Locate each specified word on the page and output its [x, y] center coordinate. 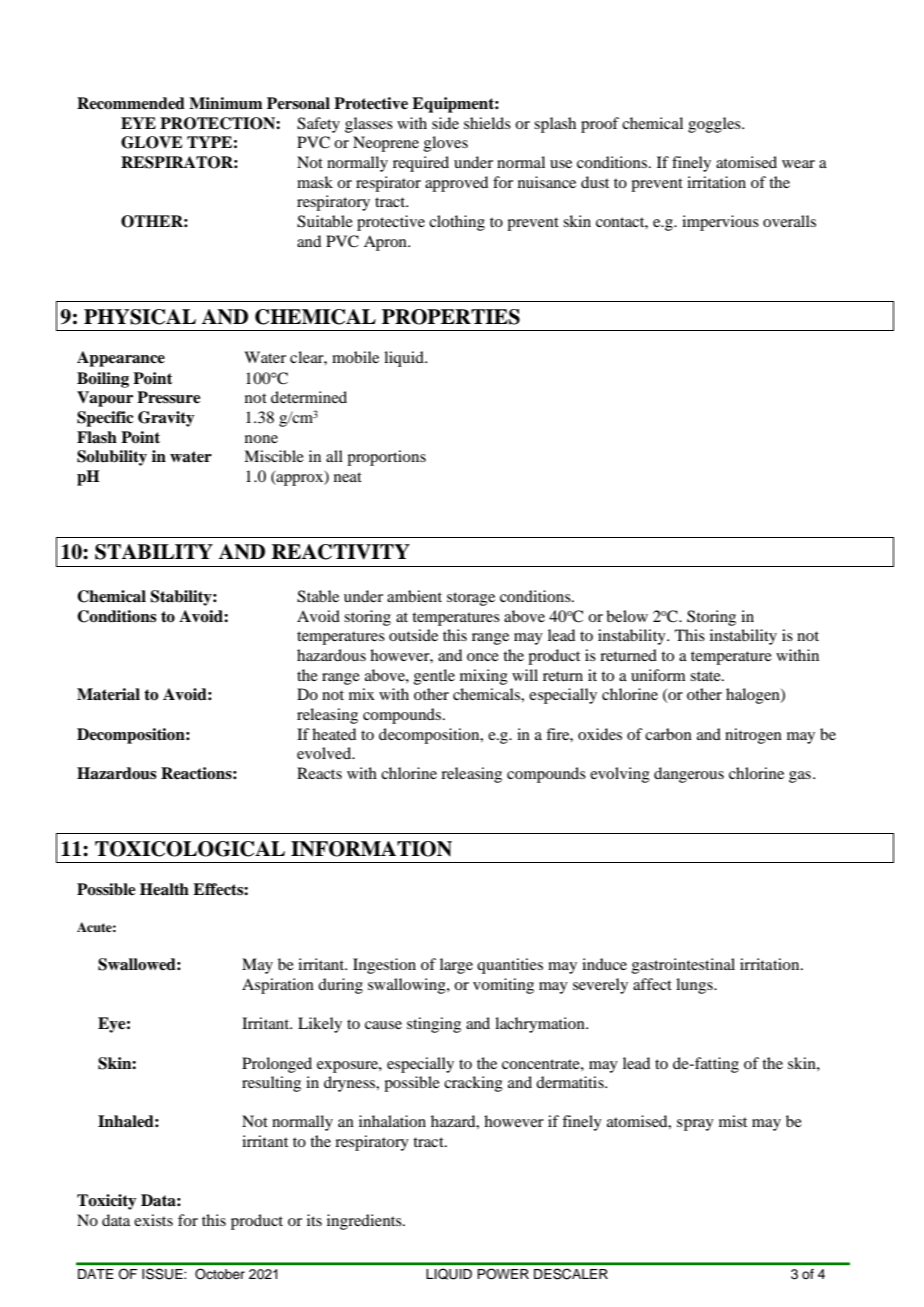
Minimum [226, 103]
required [421, 164]
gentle [434, 677]
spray [695, 1125]
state [706, 676]
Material [108, 694]
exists [153, 1220]
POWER [503, 1273]
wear [798, 164]
